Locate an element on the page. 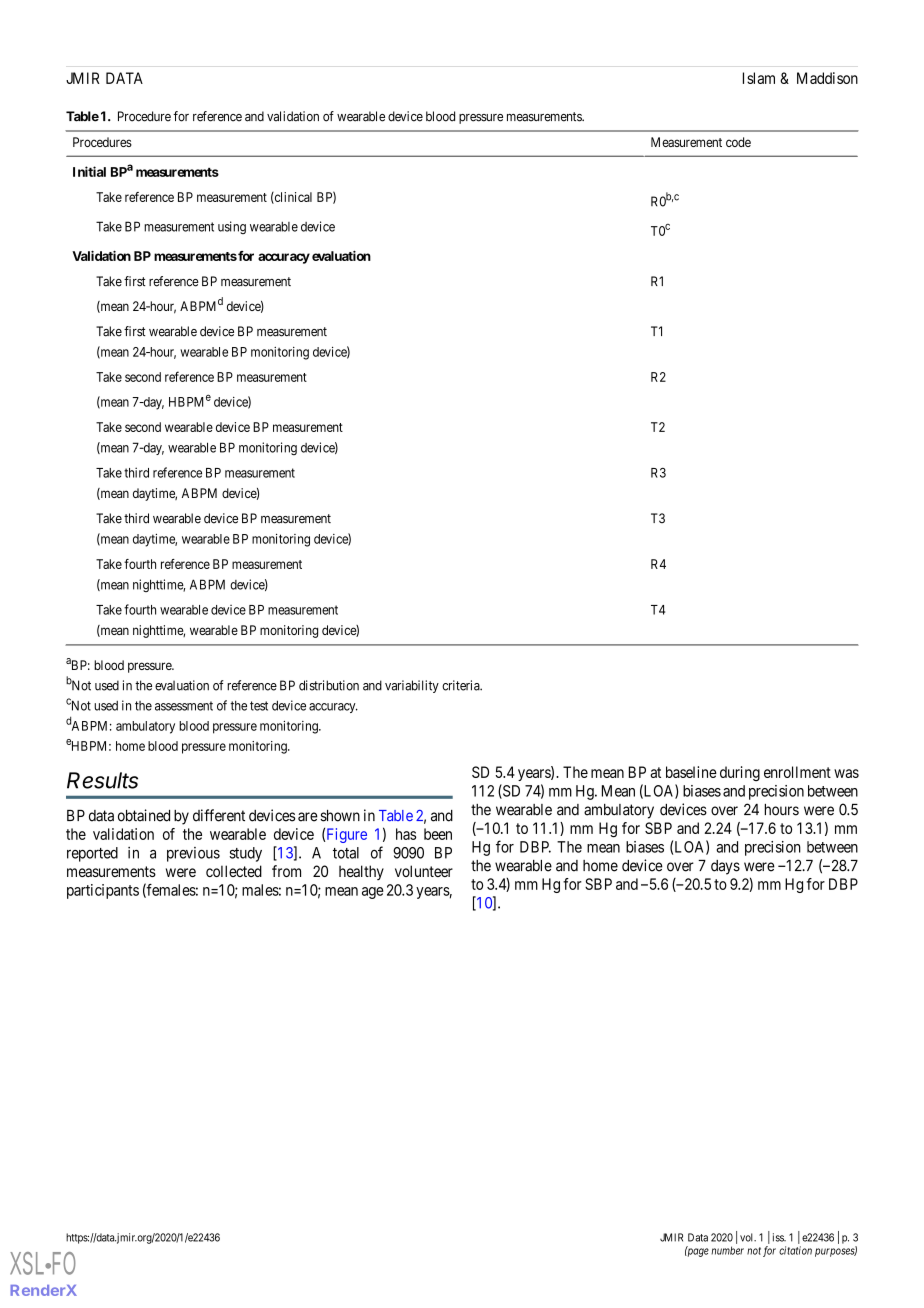  volunteer is located at coordinates (424, 871).
